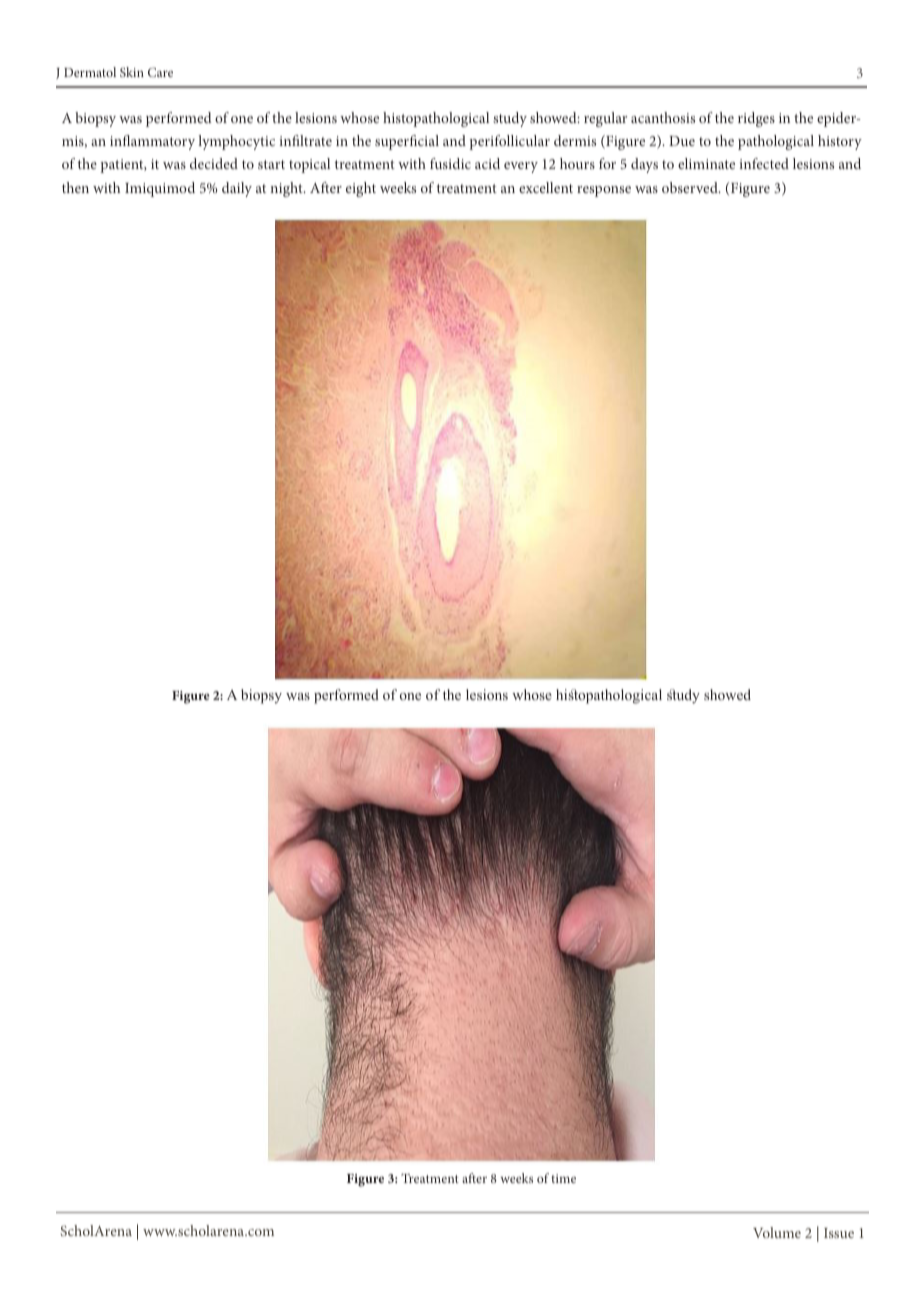  Describe the element at coordinates (604, 191) in the screenshot. I see `response` at that location.
